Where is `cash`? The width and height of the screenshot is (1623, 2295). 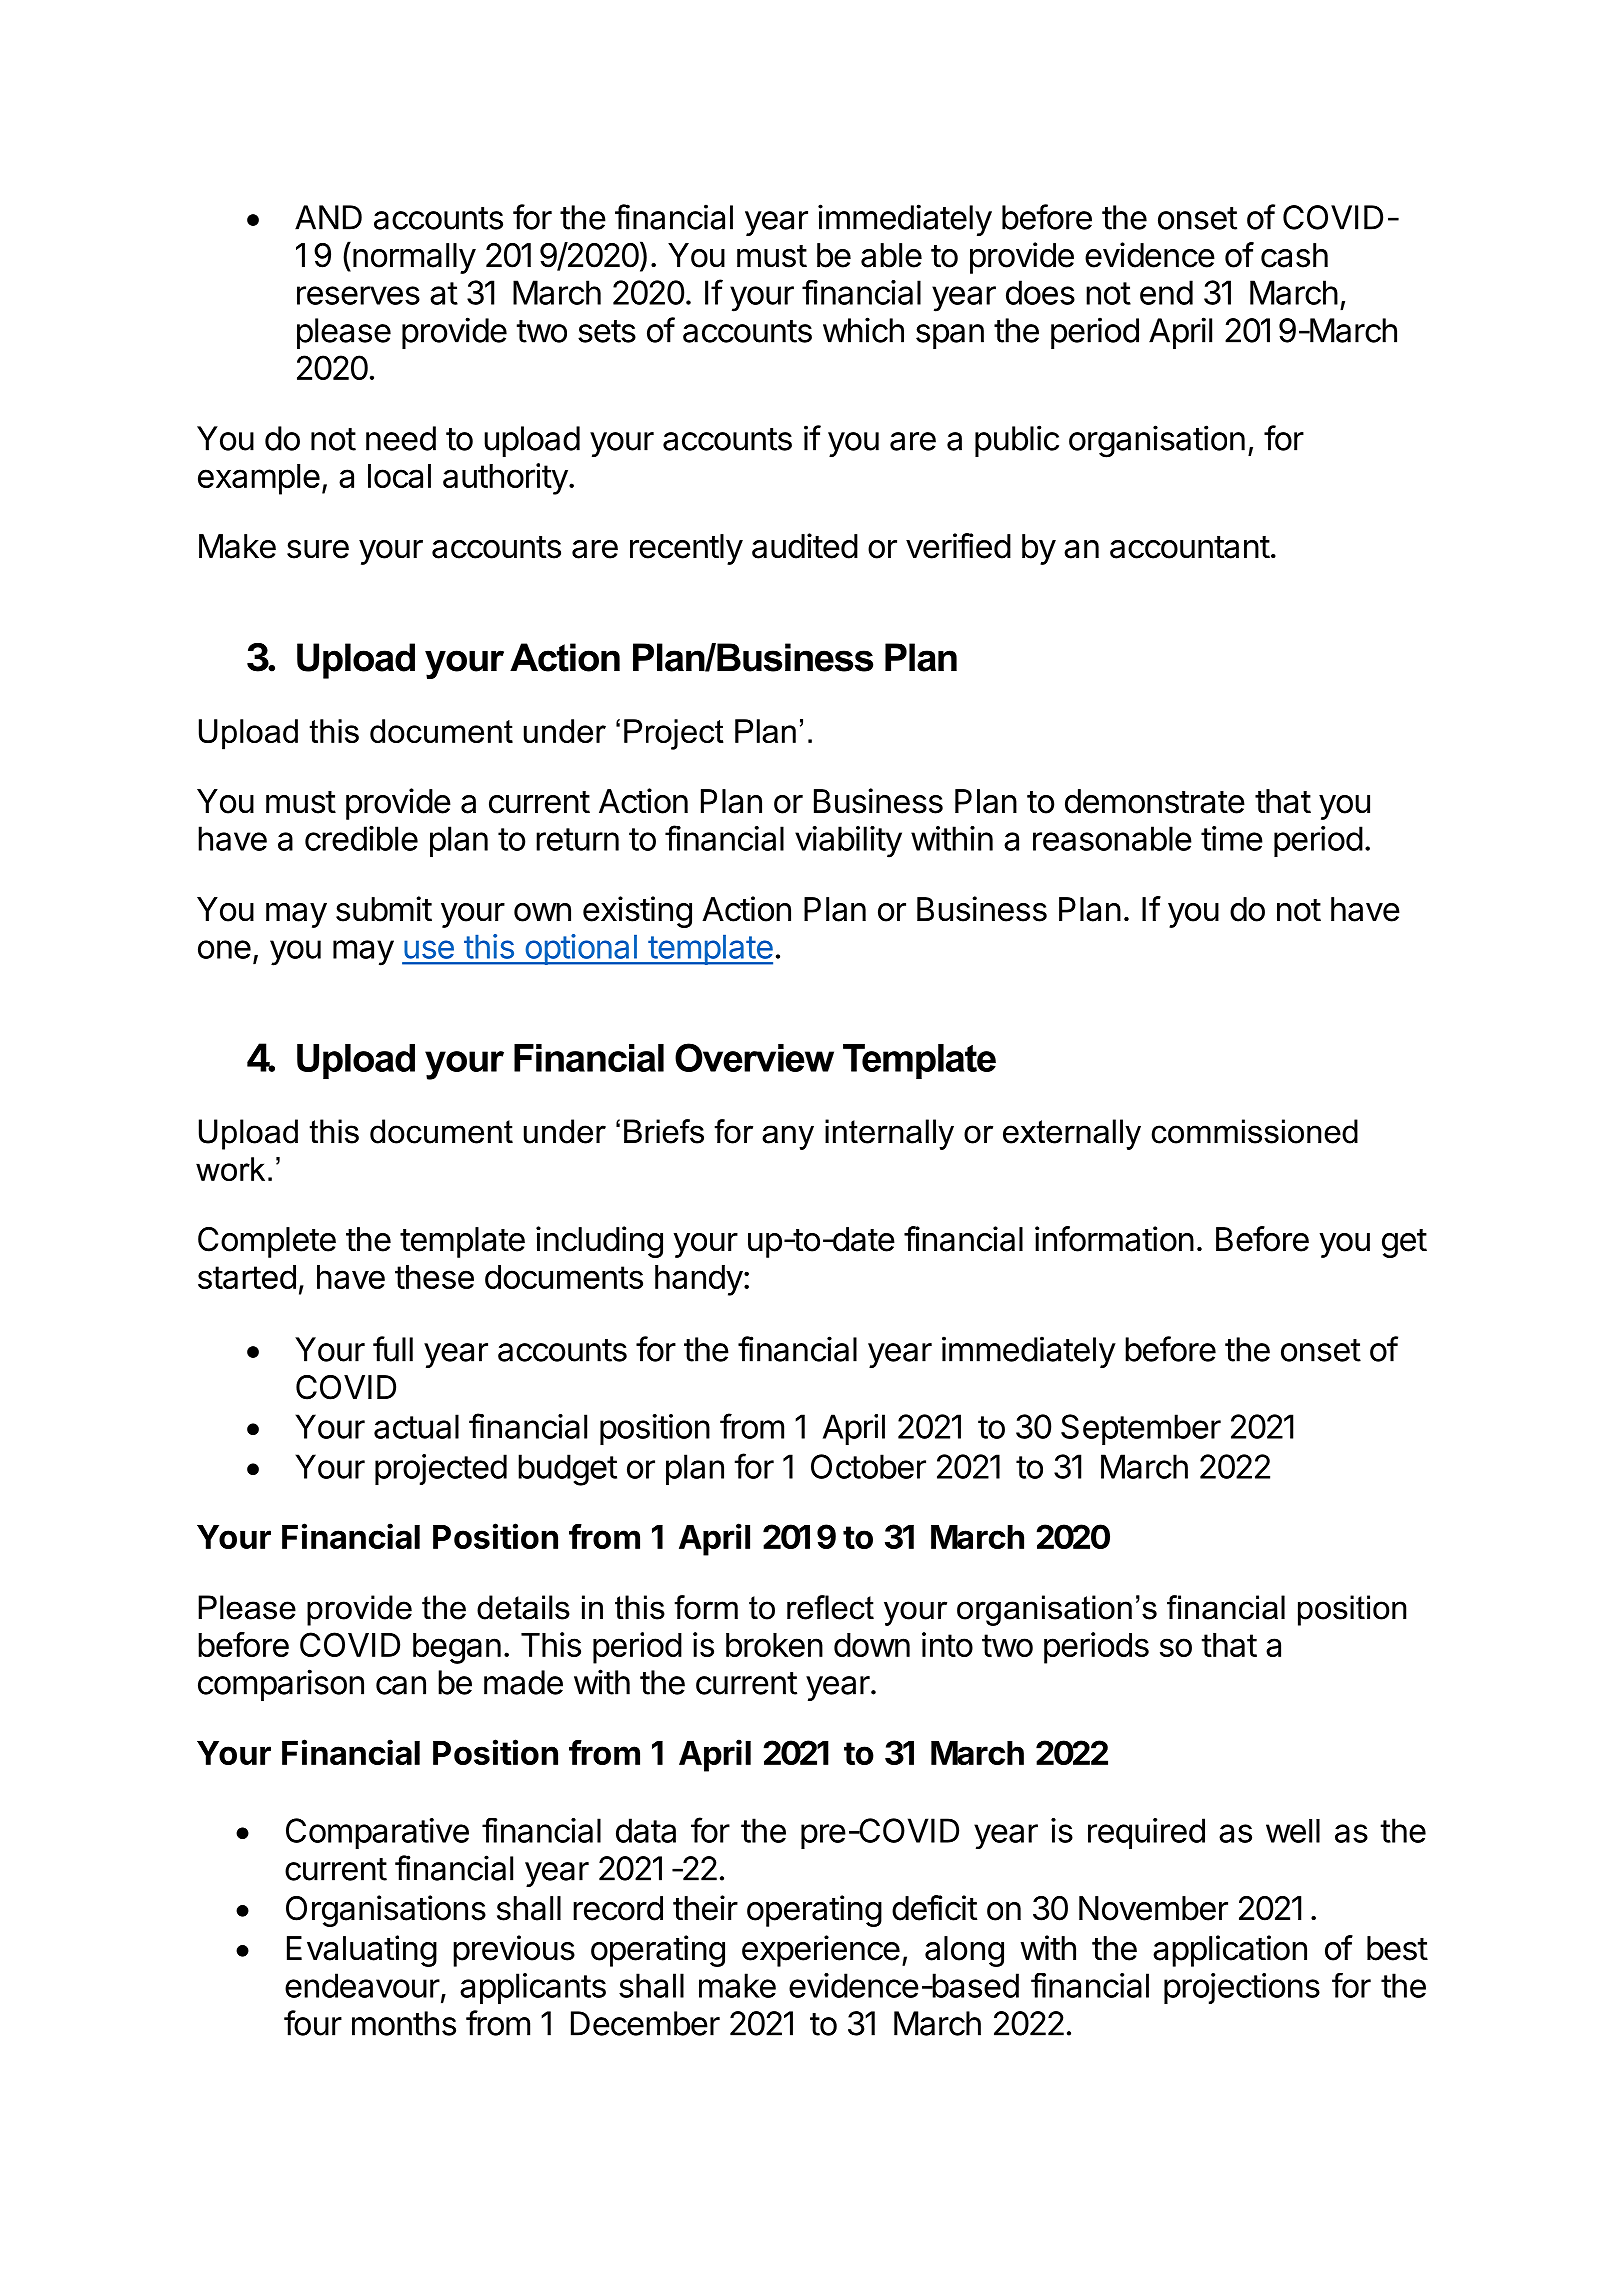 cash is located at coordinates (1294, 255).
